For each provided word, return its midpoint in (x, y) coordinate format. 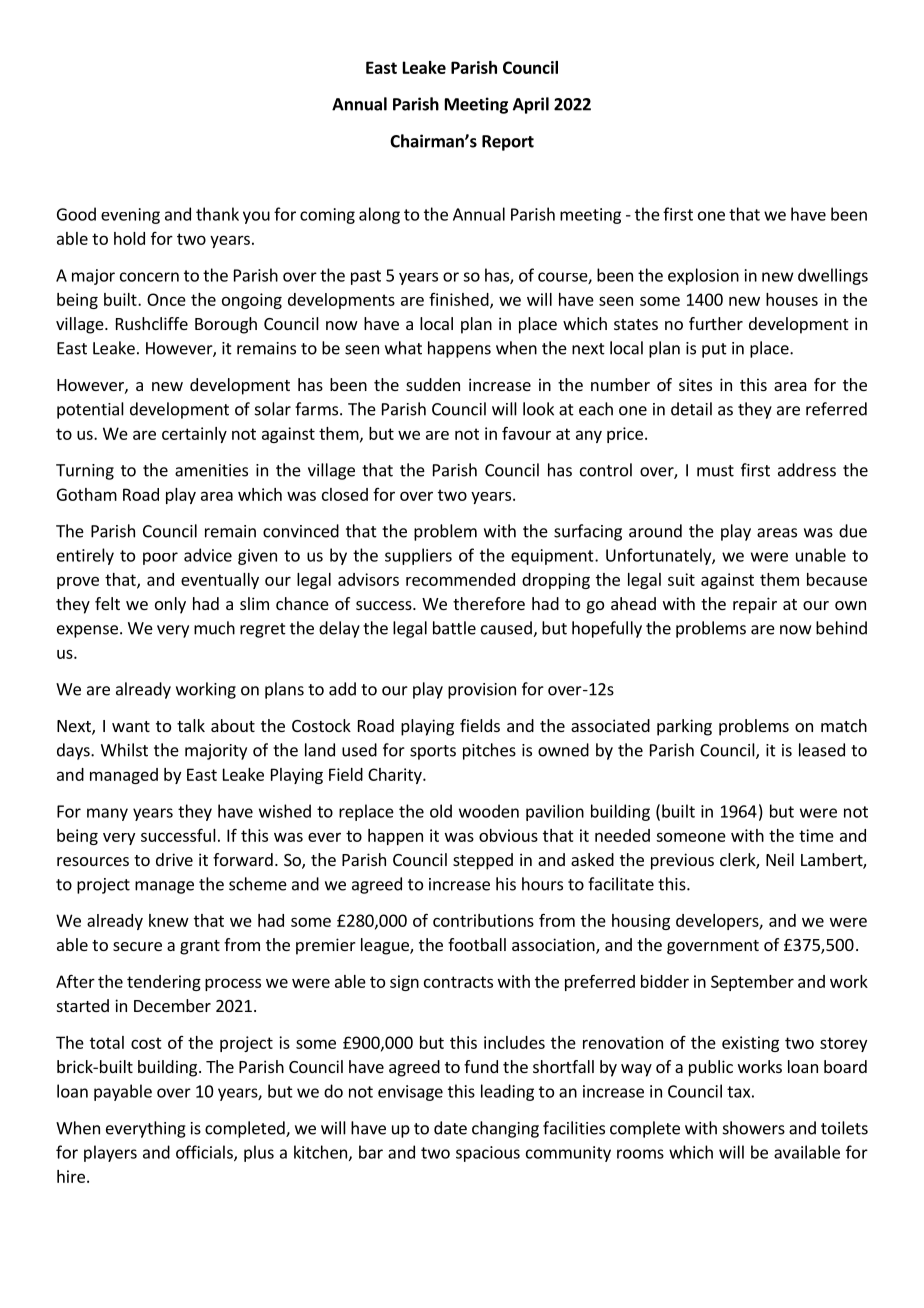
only (170, 605)
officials (205, 1153)
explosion (703, 276)
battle (454, 628)
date (450, 1128)
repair (755, 605)
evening (130, 216)
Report (508, 143)
